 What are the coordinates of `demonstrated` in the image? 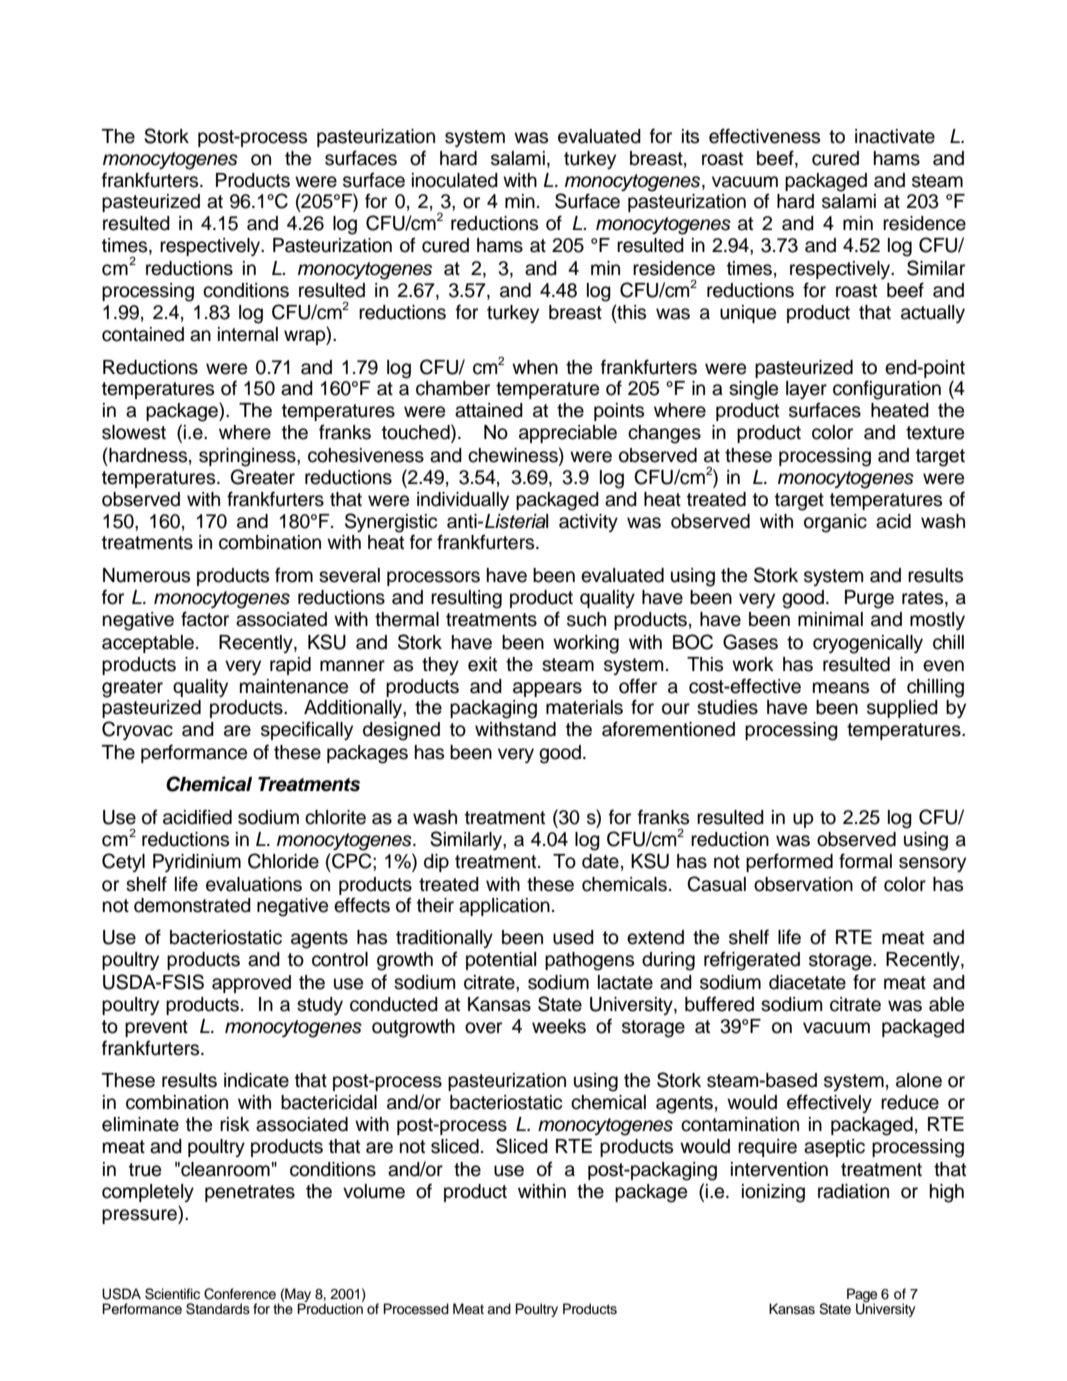 It's located at (192, 905).
